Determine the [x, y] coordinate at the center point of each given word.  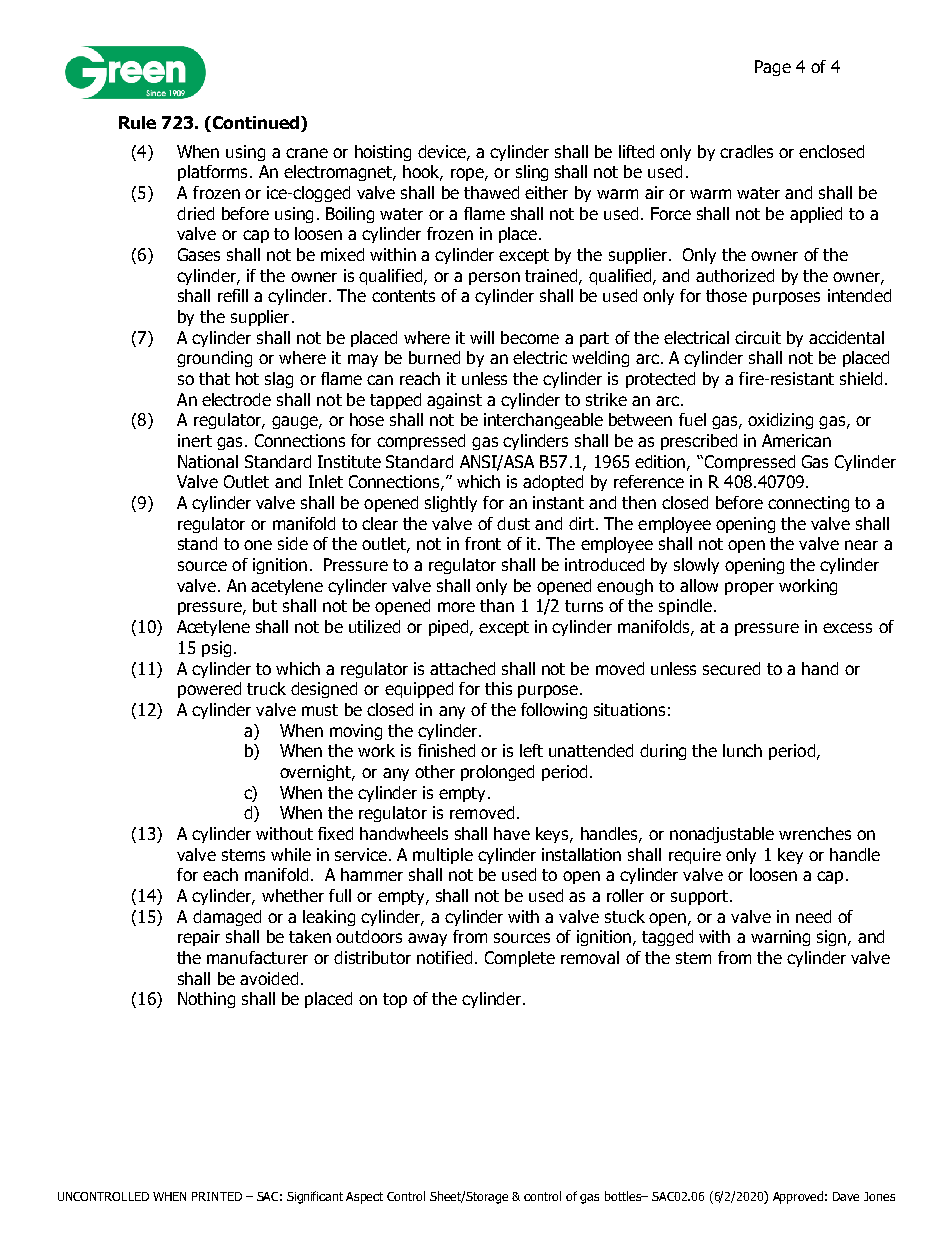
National [208, 461]
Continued [256, 124]
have [512, 833]
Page [773, 68]
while [291, 854]
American [796, 440]
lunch [742, 750]
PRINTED [217, 1196]
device [443, 152]
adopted [553, 483]
